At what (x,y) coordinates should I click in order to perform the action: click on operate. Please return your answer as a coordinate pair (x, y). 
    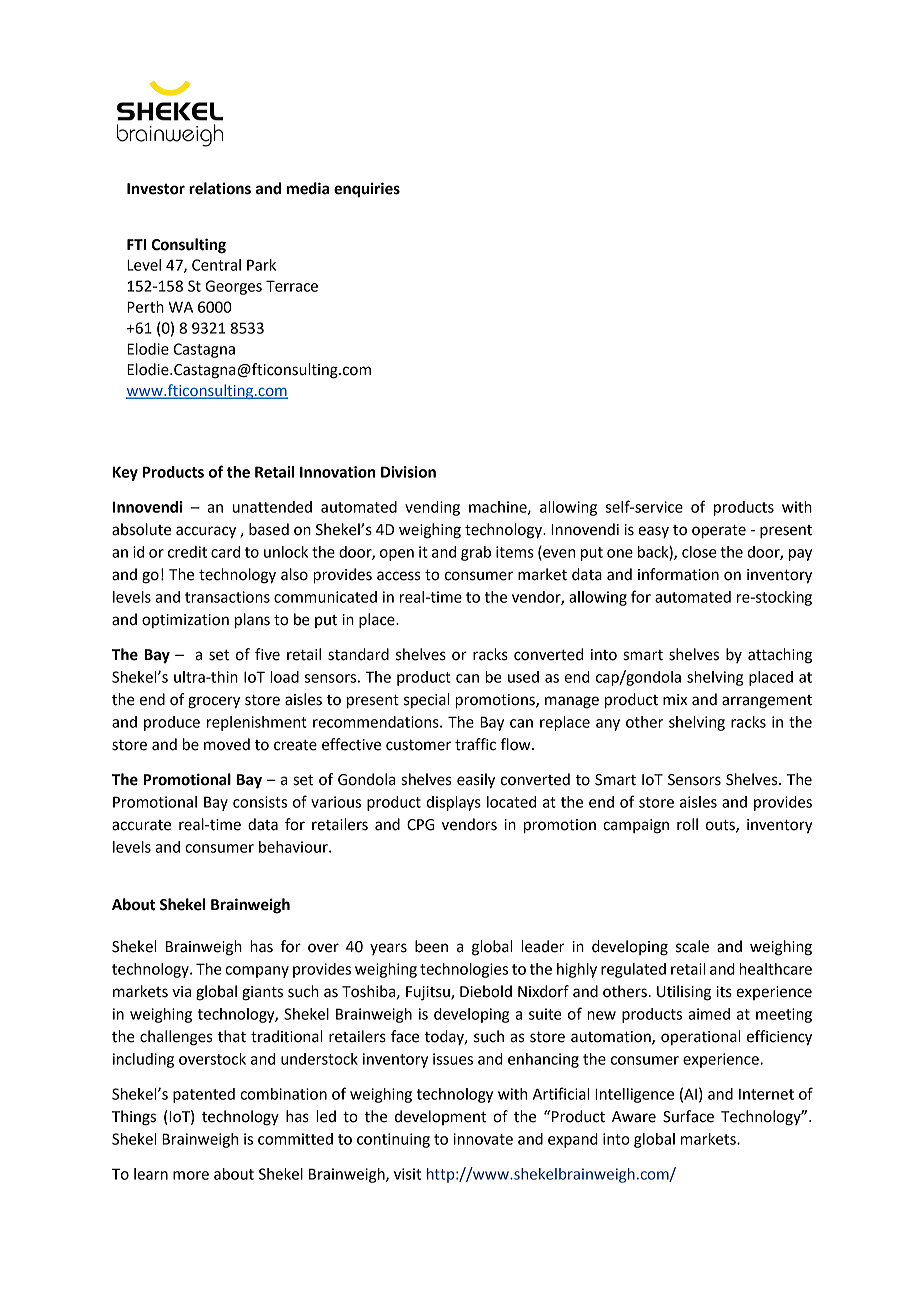
    Looking at the image, I should click on (719, 532).
